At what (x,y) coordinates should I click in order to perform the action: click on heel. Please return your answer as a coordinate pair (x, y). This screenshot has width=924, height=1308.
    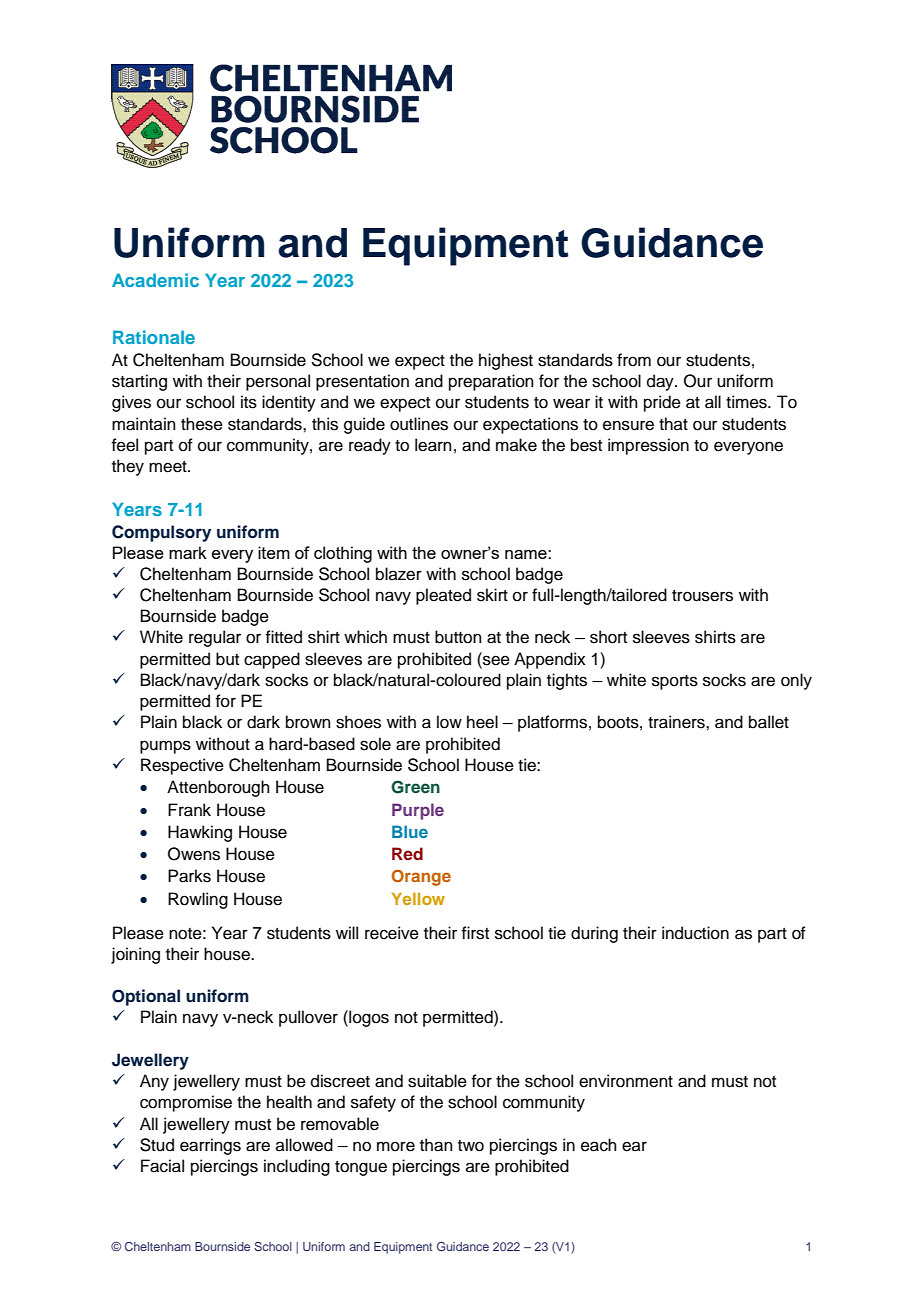
    Looking at the image, I should click on (482, 722).
